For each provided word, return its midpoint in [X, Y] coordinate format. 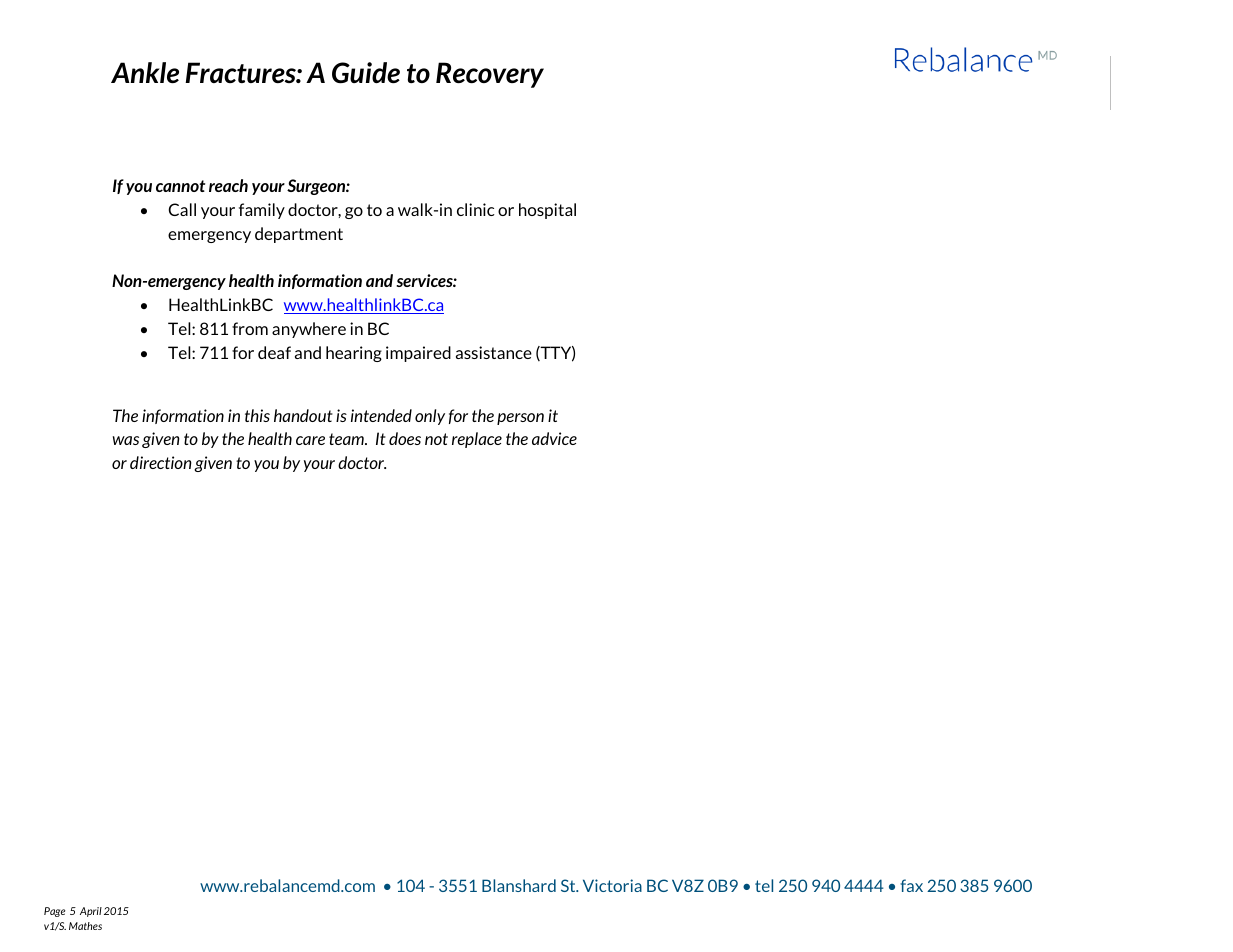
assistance [494, 352]
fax [911, 885]
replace [477, 440]
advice [554, 438]
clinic [476, 209]
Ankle [145, 72]
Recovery [490, 75]
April [91, 912]
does [405, 438]
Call [182, 209]
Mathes [85, 926]
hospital [547, 211]
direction [161, 462]
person [520, 419]
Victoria [612, 885]
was [126, 440]
